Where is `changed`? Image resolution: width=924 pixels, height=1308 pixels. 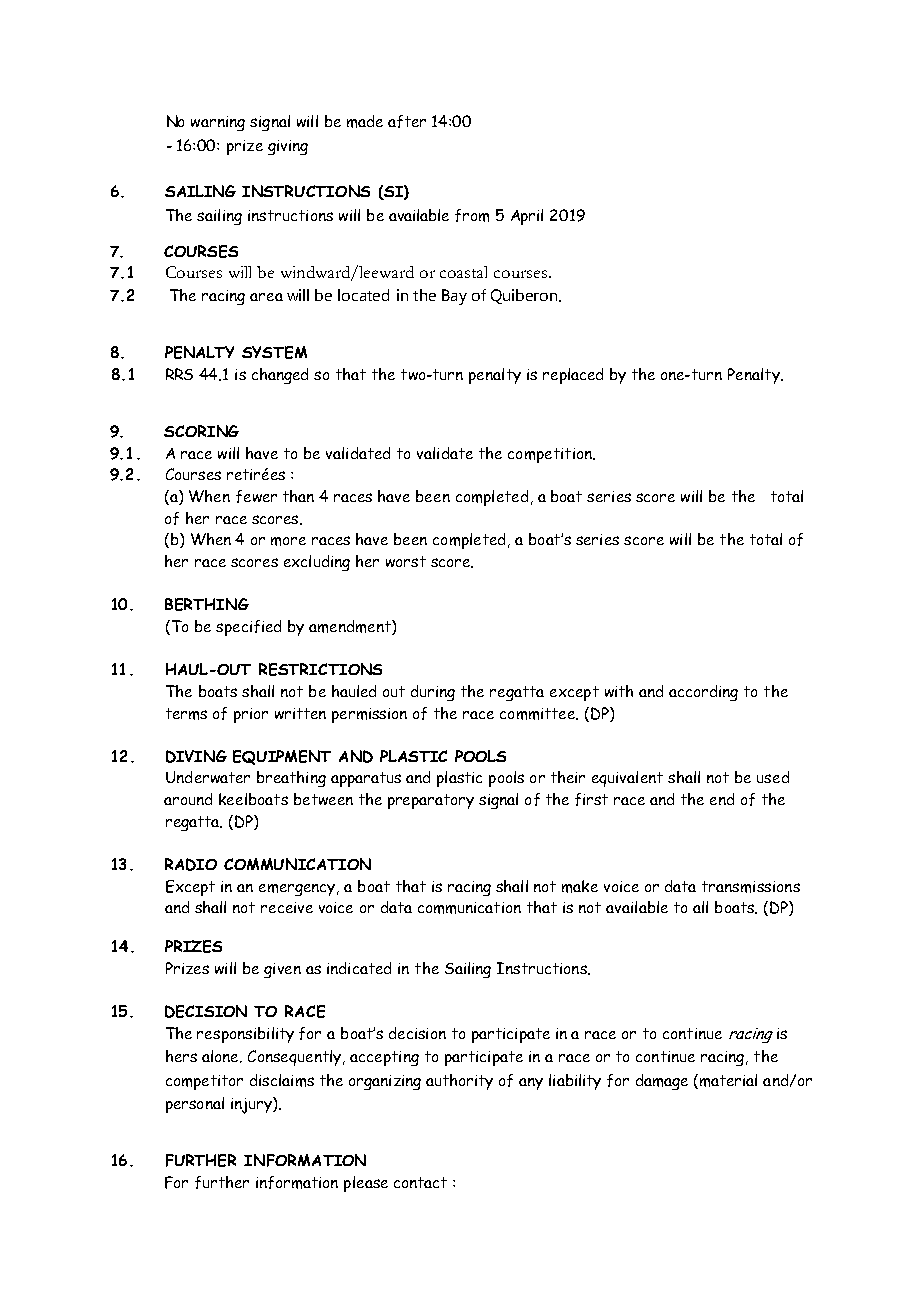
changed is located at coordinates (280, 376).
